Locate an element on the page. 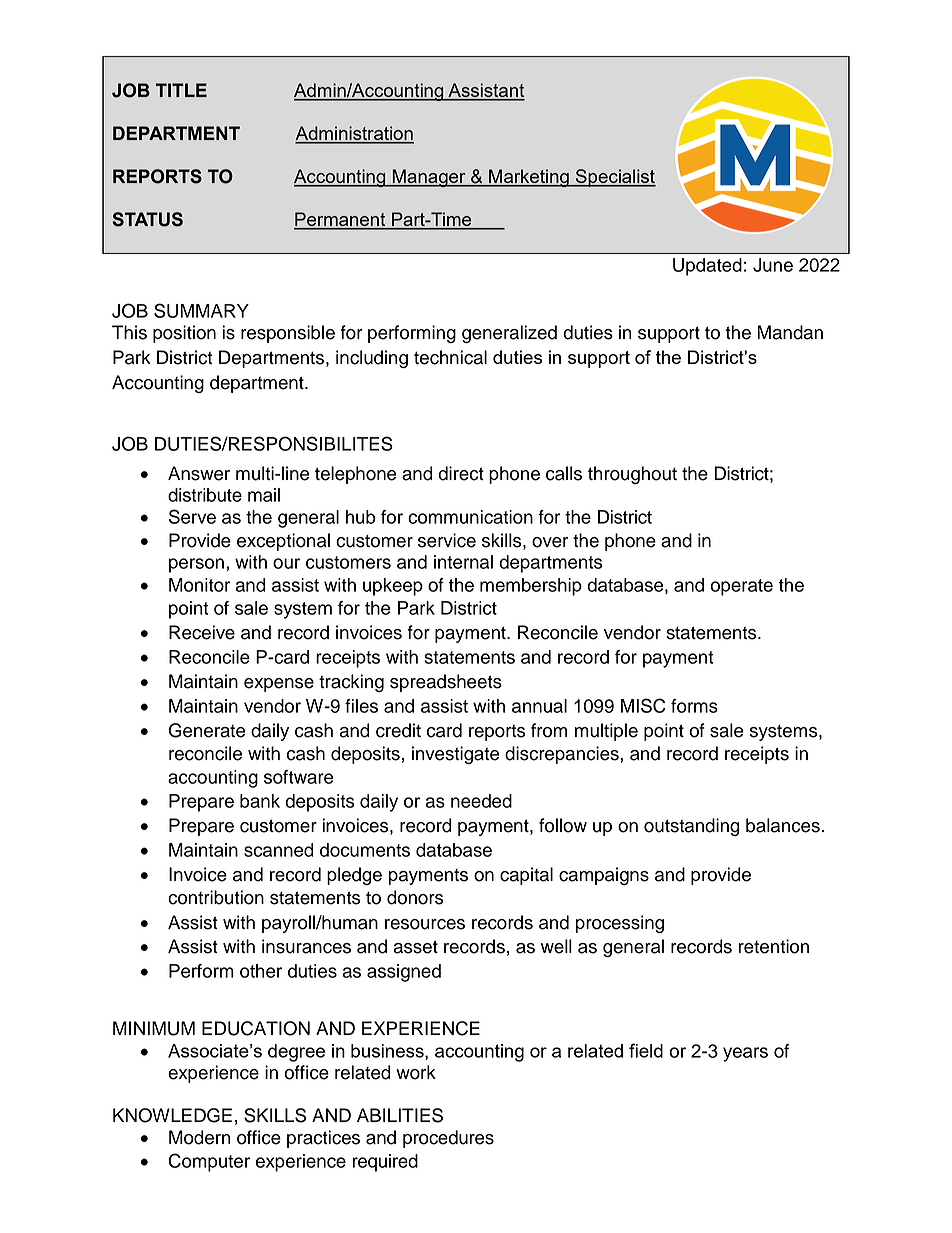  Modern is located at coordinates (200, 1137).
